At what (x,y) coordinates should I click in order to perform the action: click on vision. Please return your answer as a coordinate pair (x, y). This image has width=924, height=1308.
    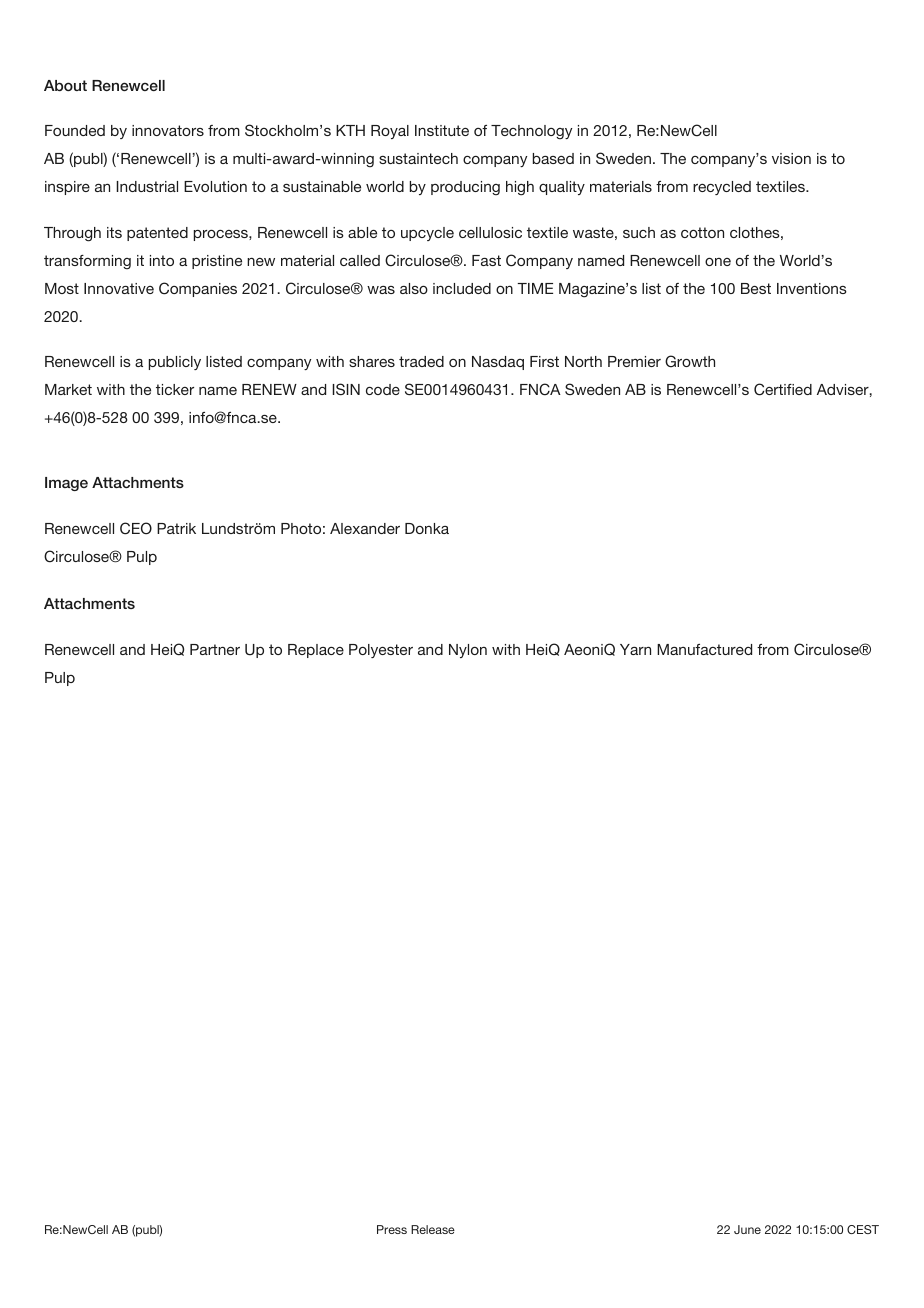
    Looking at the image, I should click on (791, 158).
